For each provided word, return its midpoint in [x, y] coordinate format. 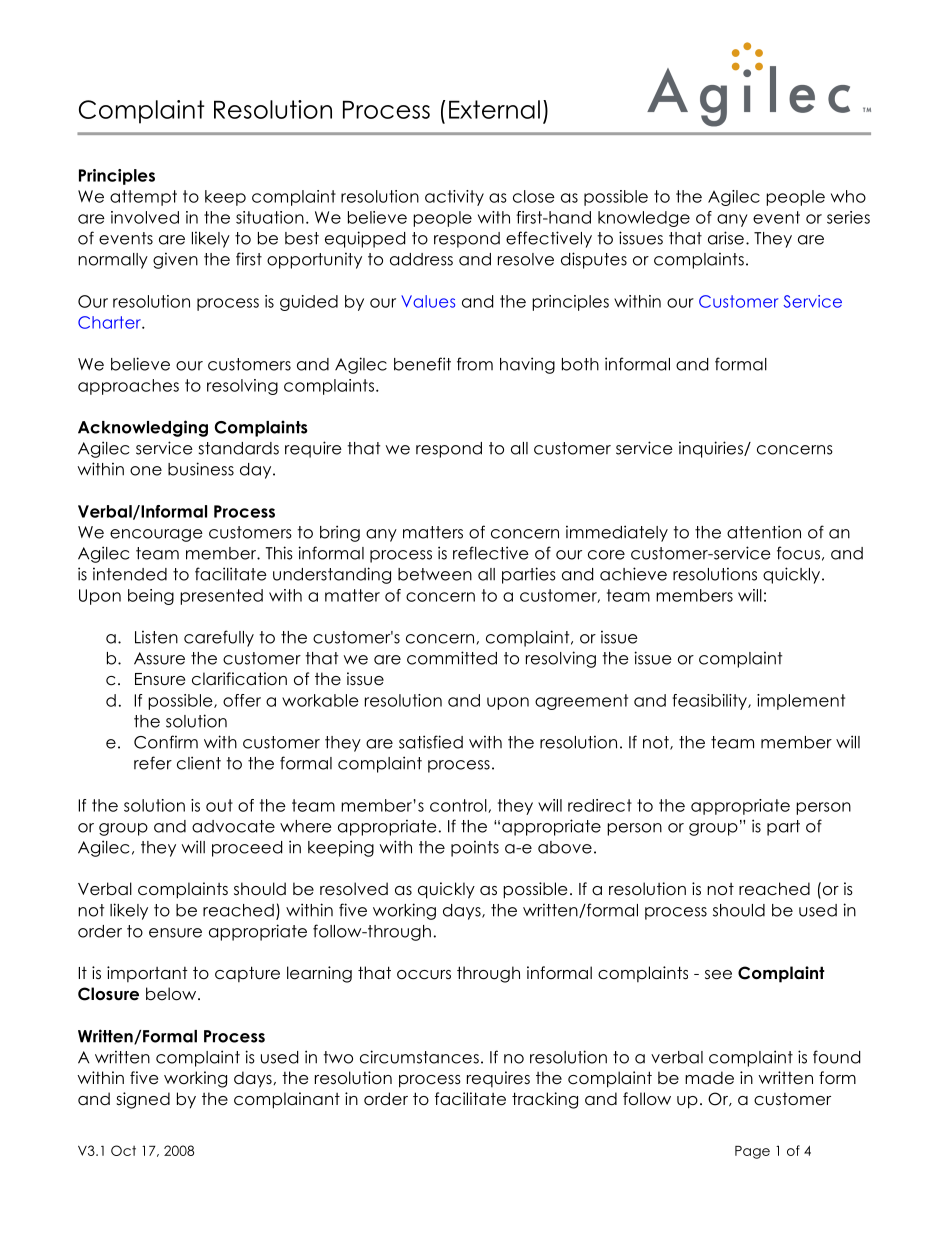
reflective [491, 553]
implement [801, 702]
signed [143, 1100]
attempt [143, 198]
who [848, 196]
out [219, 805]
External [494, 109]
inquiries [712, 449]
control [459, 806]
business [201, 469]
